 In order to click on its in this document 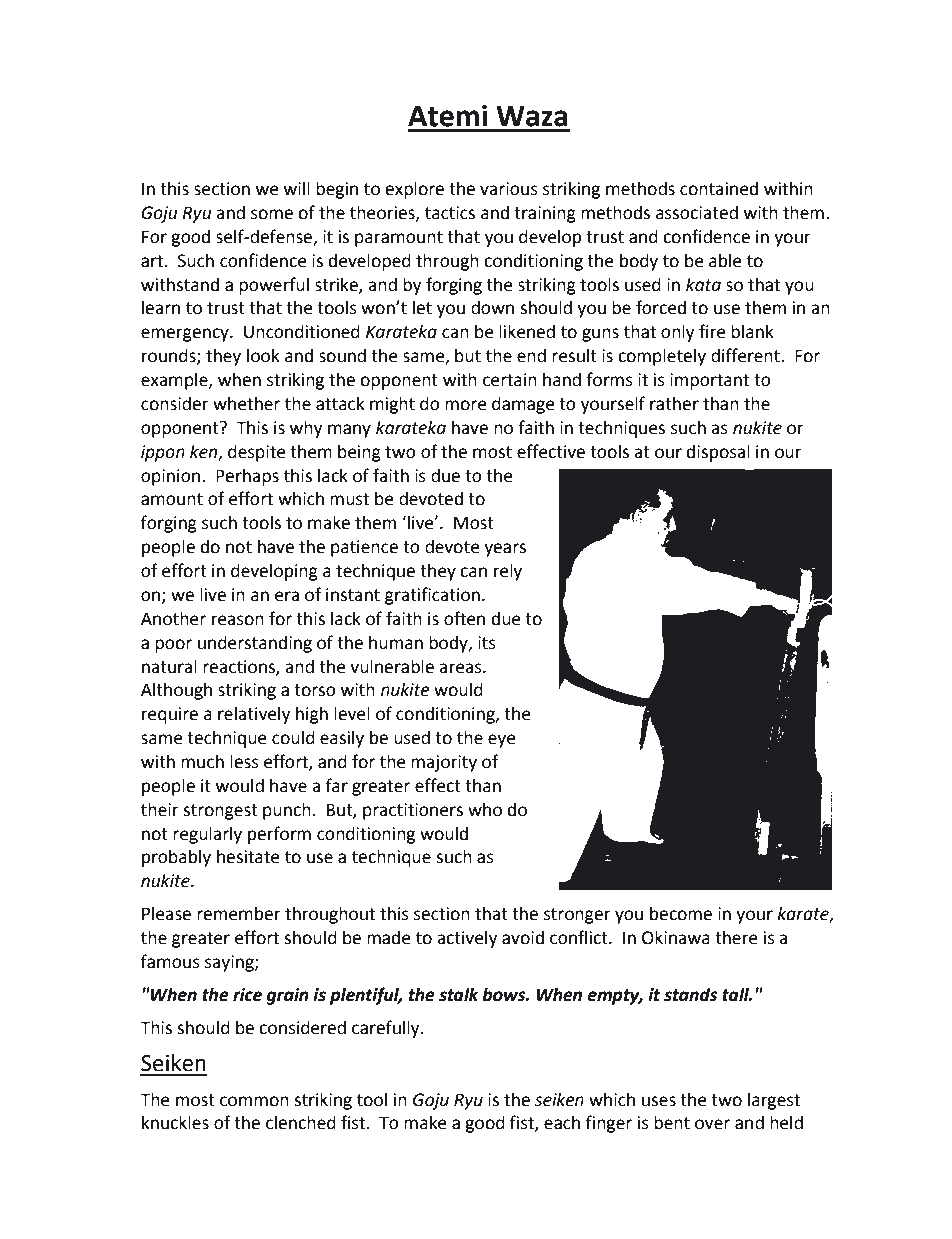, I will do `click(487, 643)`.
